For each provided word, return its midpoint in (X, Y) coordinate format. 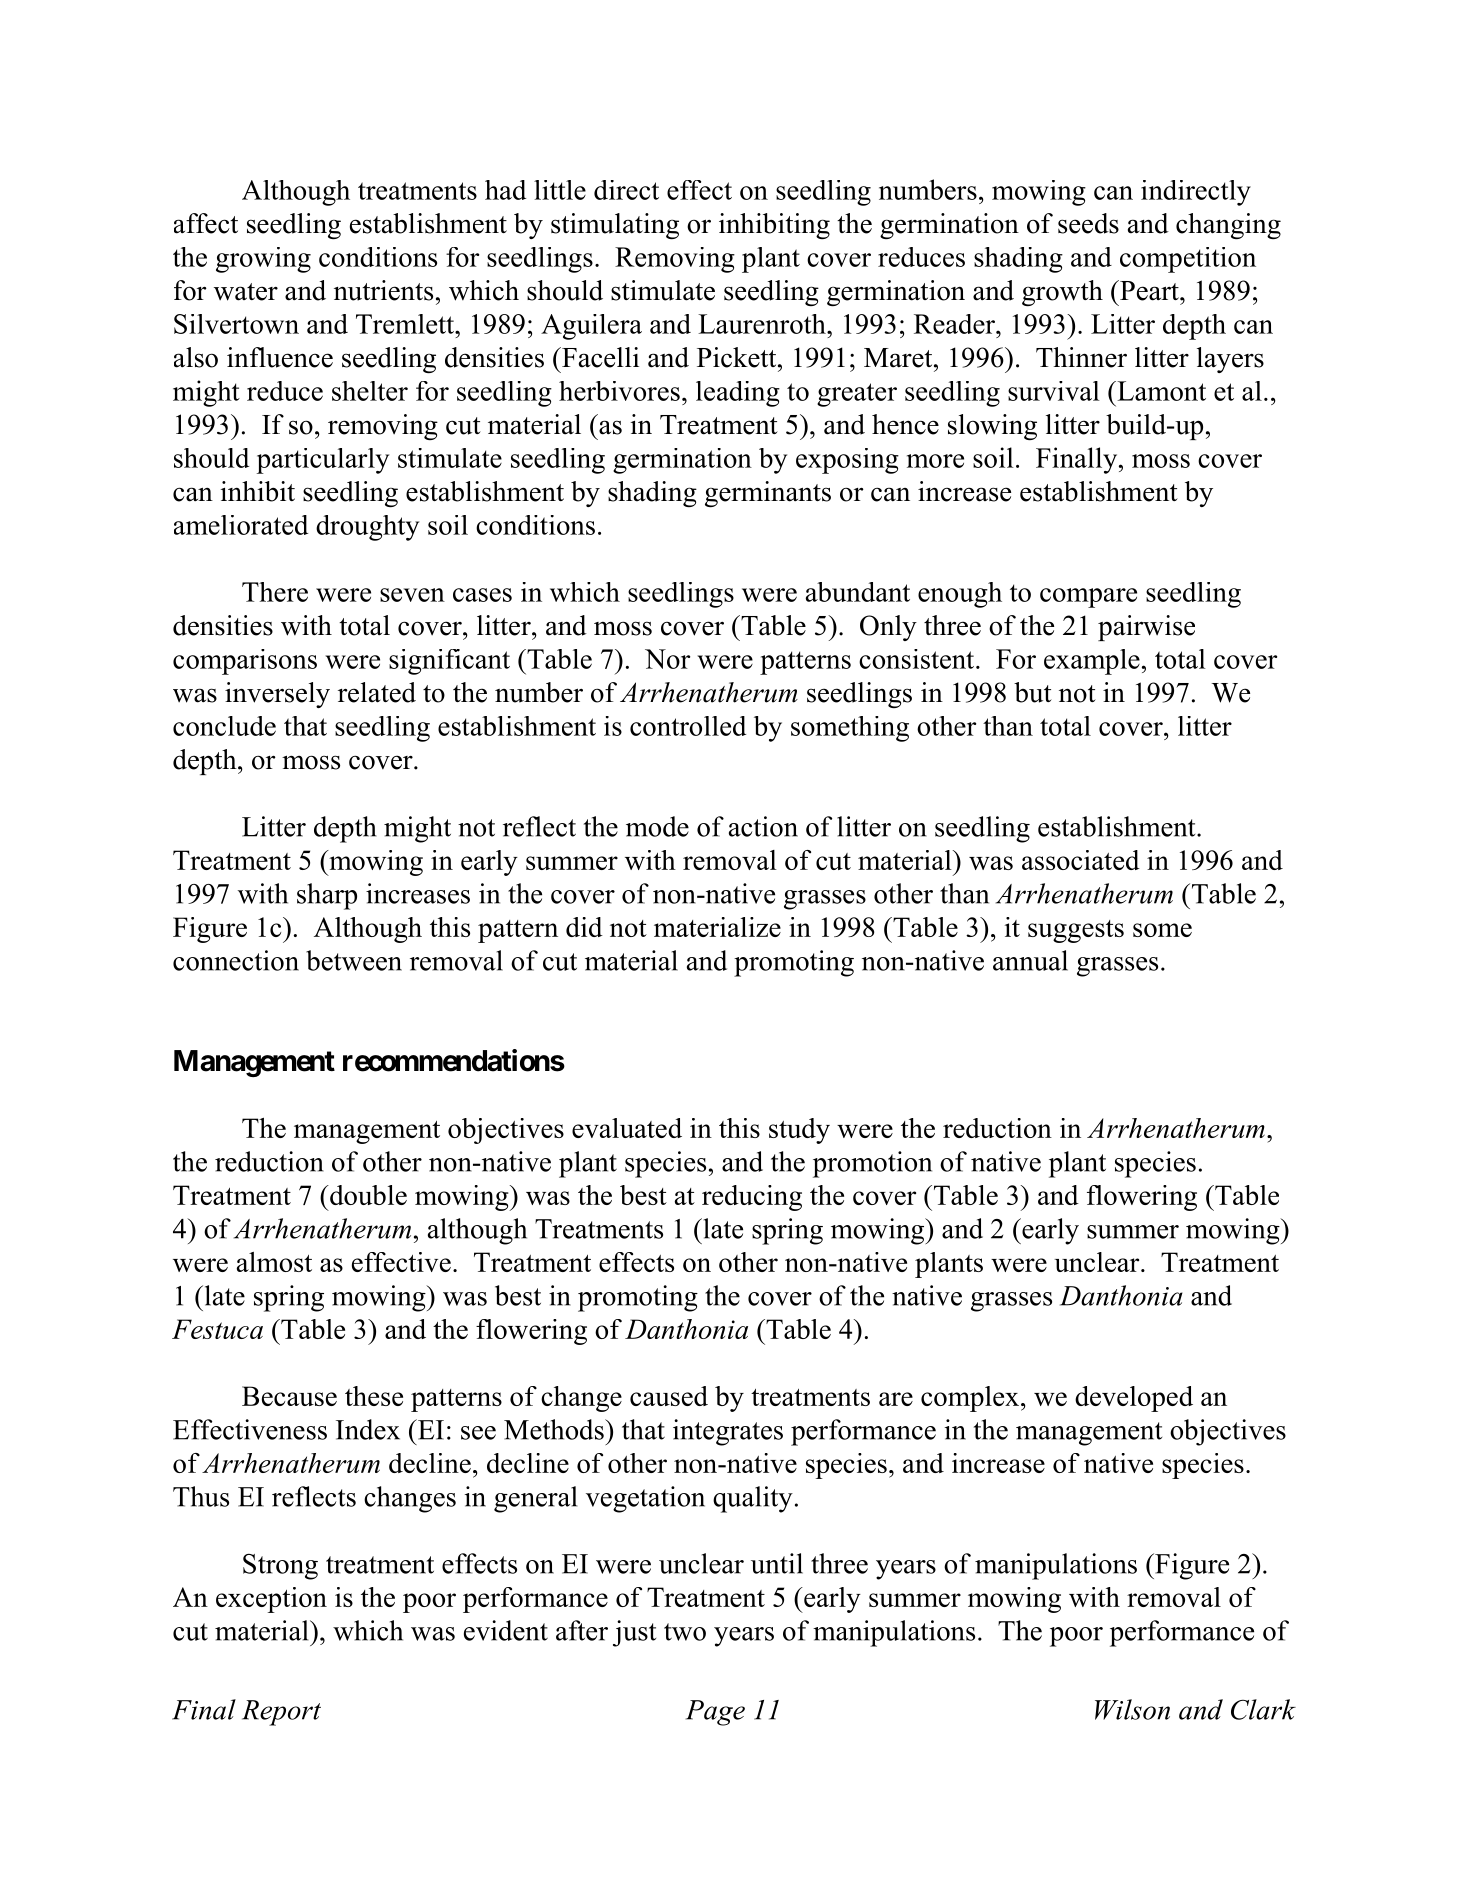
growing (263, 260)
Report (281, 1713)
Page (715, 1713)
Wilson (1132, 1709)
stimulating (615, 226)
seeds (1088, 223)
